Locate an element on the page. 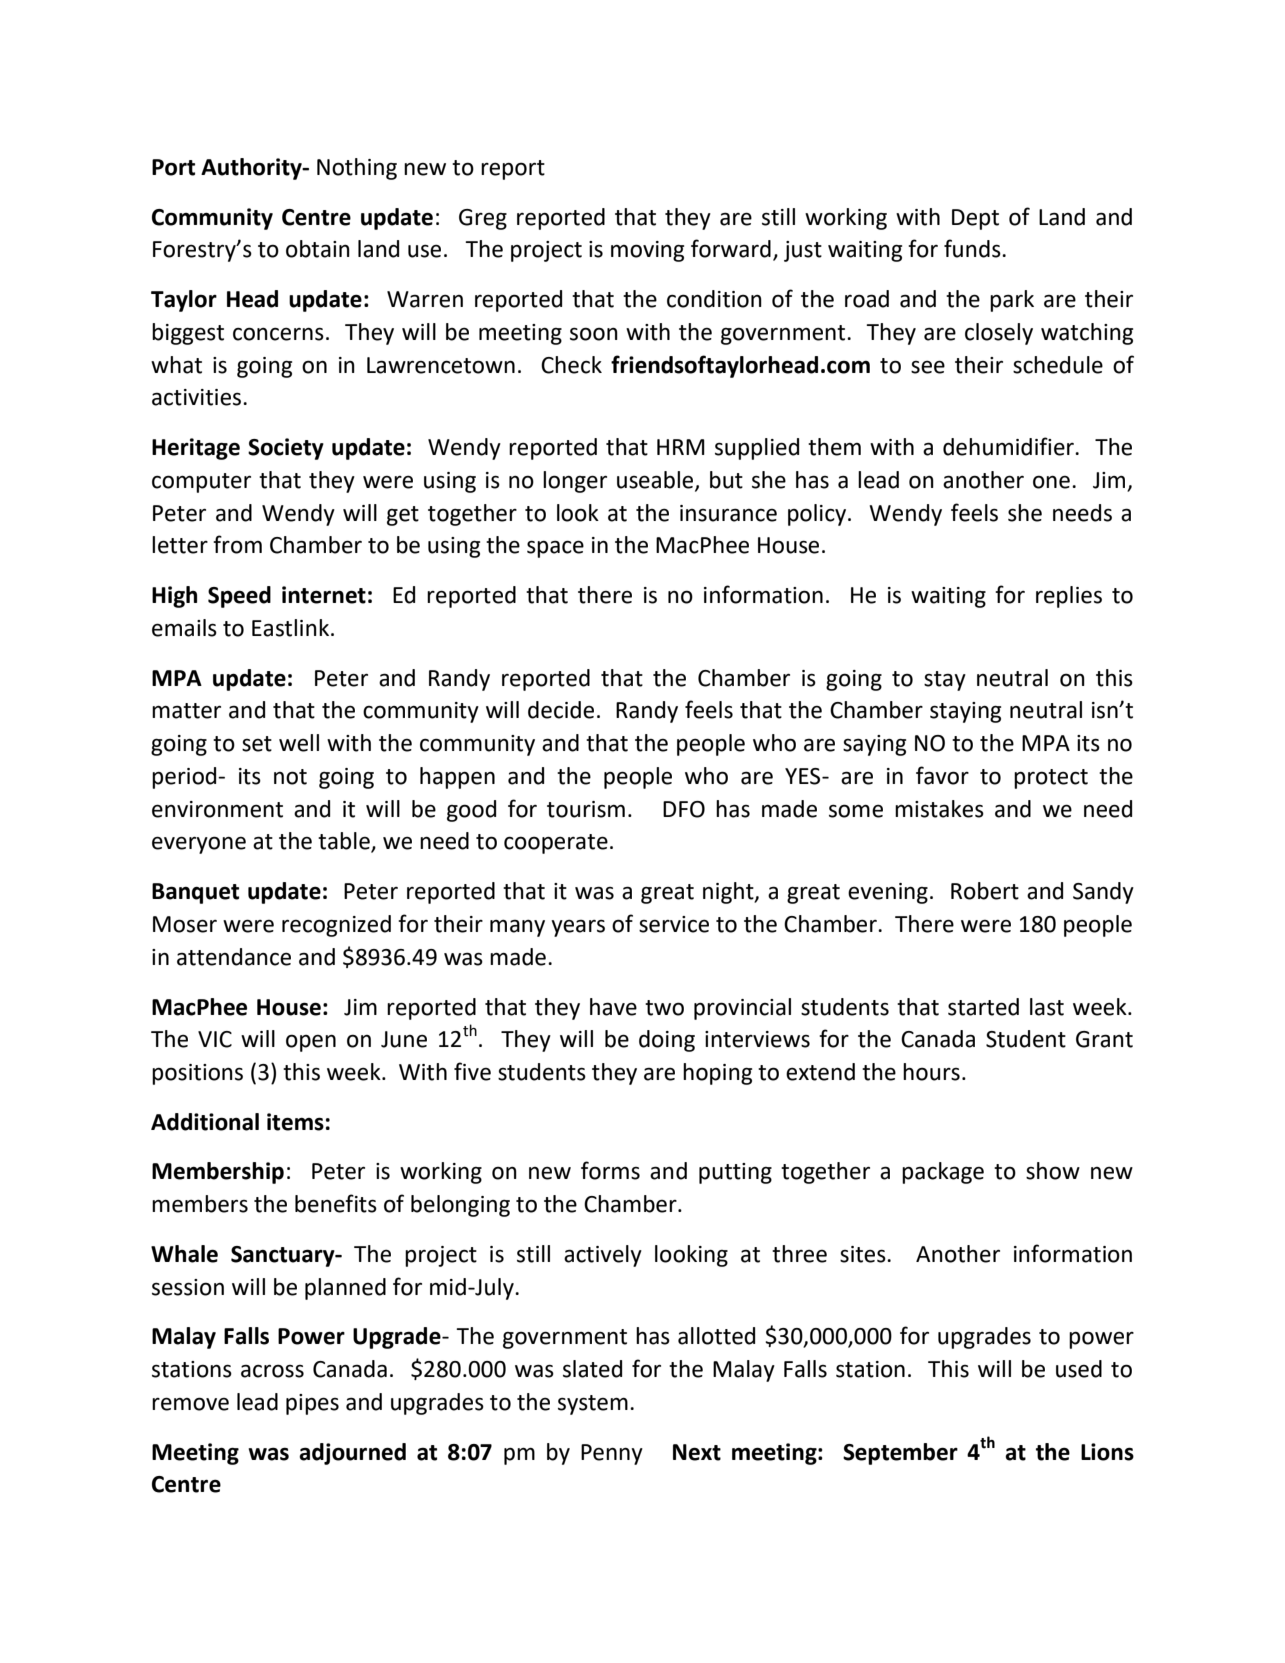 This page has width=1285, height=1663. package is located at coordinates (943, 1173).
